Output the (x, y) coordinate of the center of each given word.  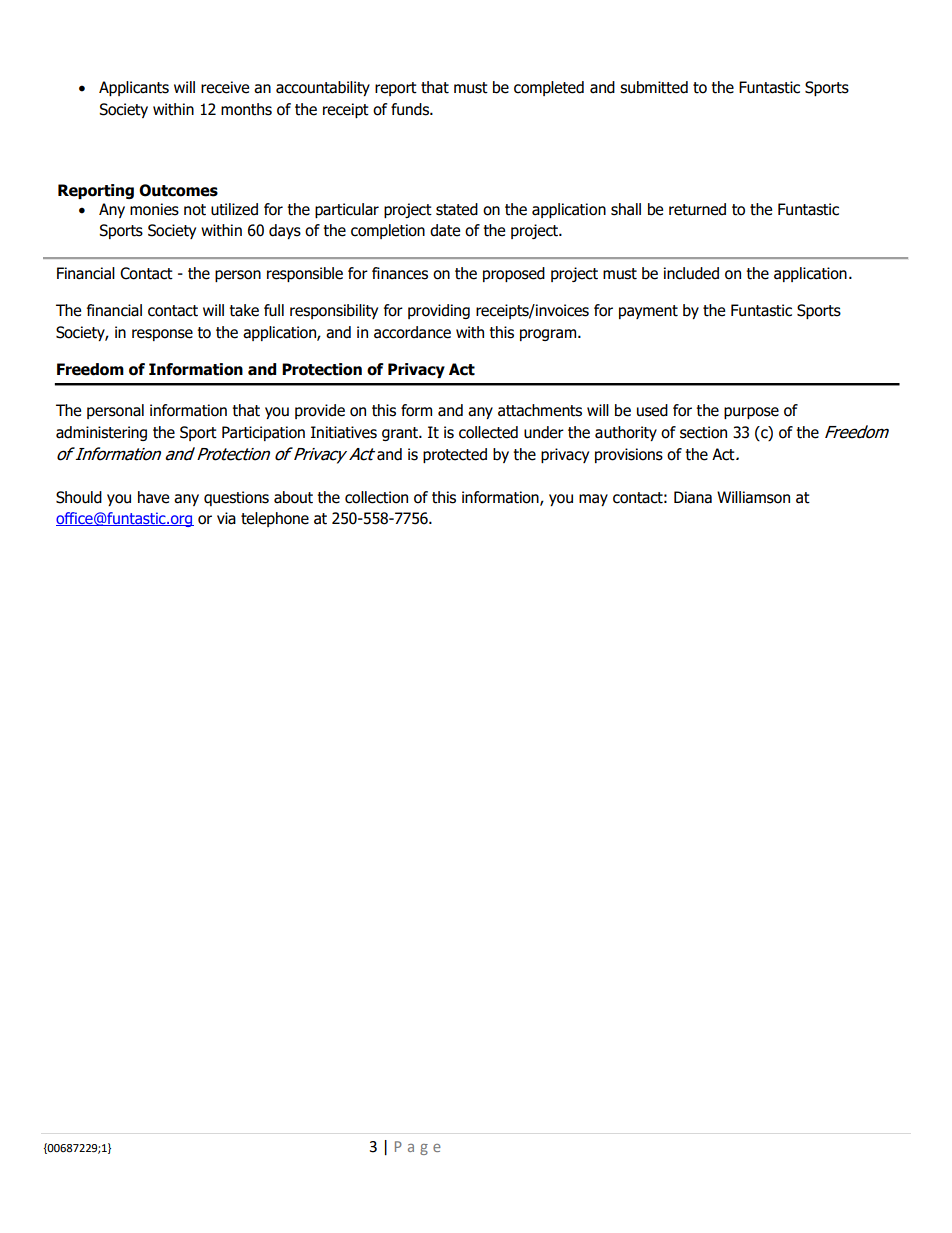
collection (376, 497)
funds (411, 109)
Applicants (134, 88)
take (244, 310)
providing (439, 311)
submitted (654, 87)
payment (648, 312)
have (153, 497)
